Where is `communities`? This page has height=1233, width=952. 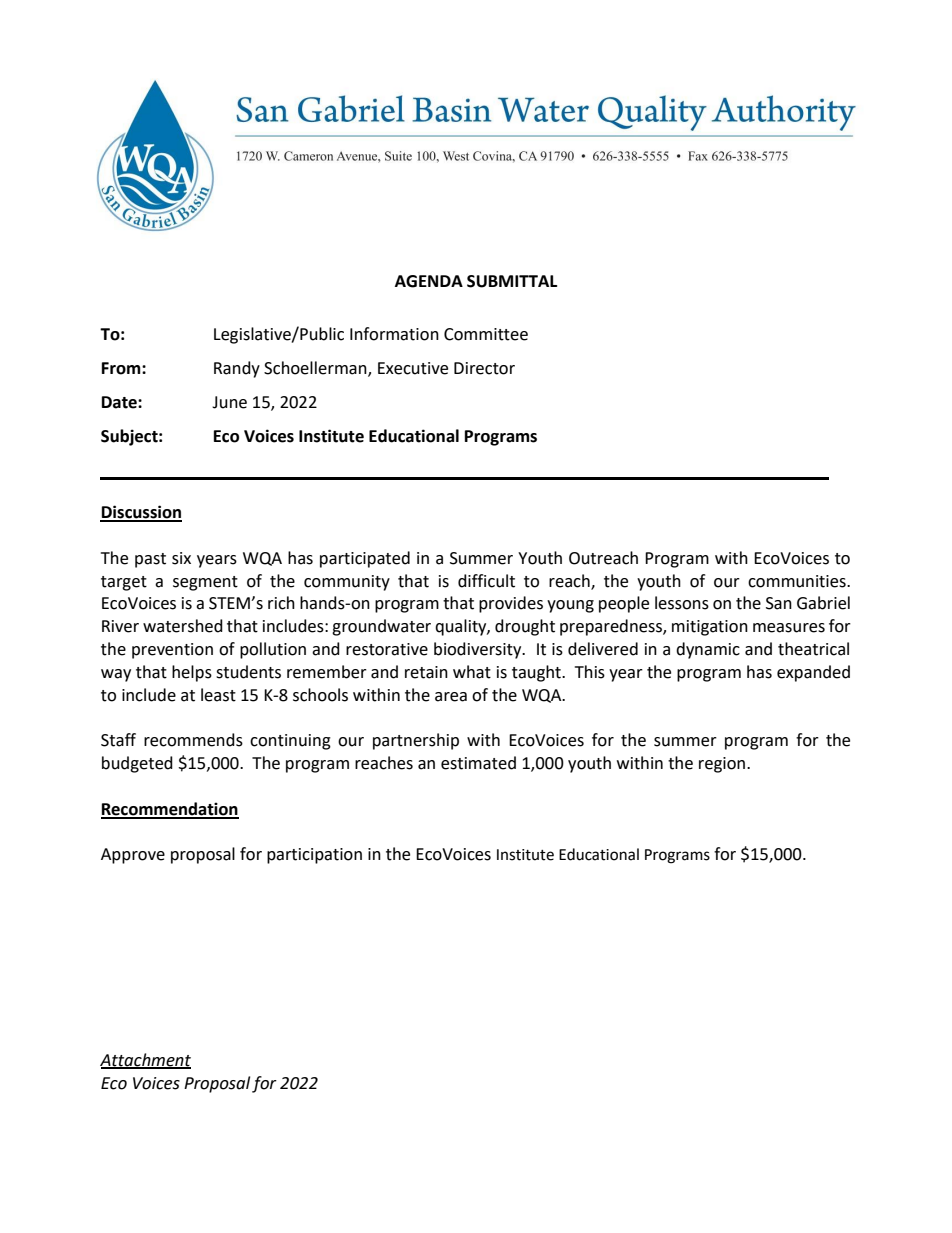 communities is located at coordinates (798, 581).
